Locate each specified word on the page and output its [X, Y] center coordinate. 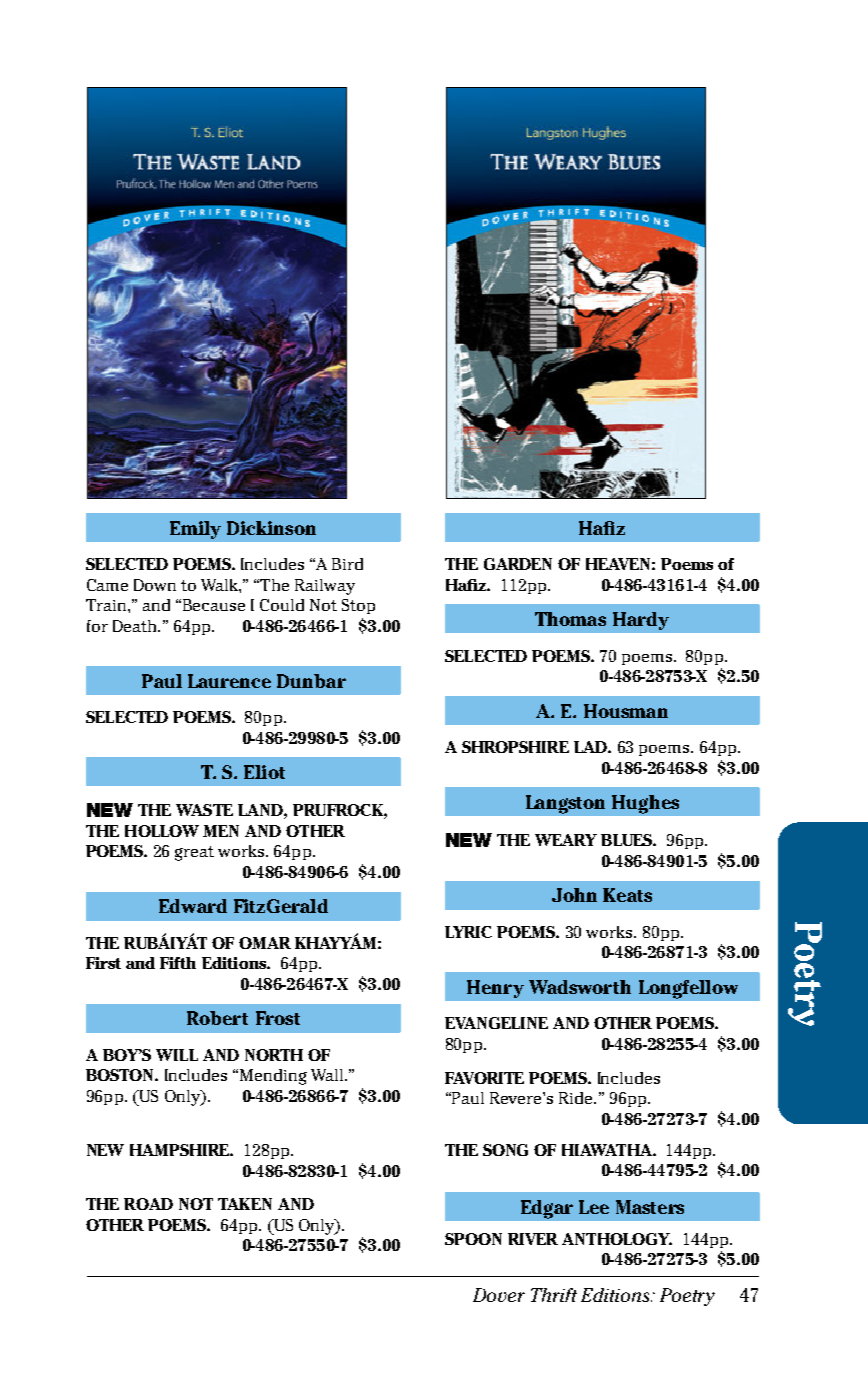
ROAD [148, 1204]
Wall [328, 1075]
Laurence [229, 681]
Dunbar [311, 681]
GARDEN [518, 564]
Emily [195, 530]
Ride [577, 1098]
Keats [627, 895]
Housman [626, 711]
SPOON [473, 1239]
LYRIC [468, 932]
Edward [193, 906]
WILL [177, 1055]
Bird [347, 564]
